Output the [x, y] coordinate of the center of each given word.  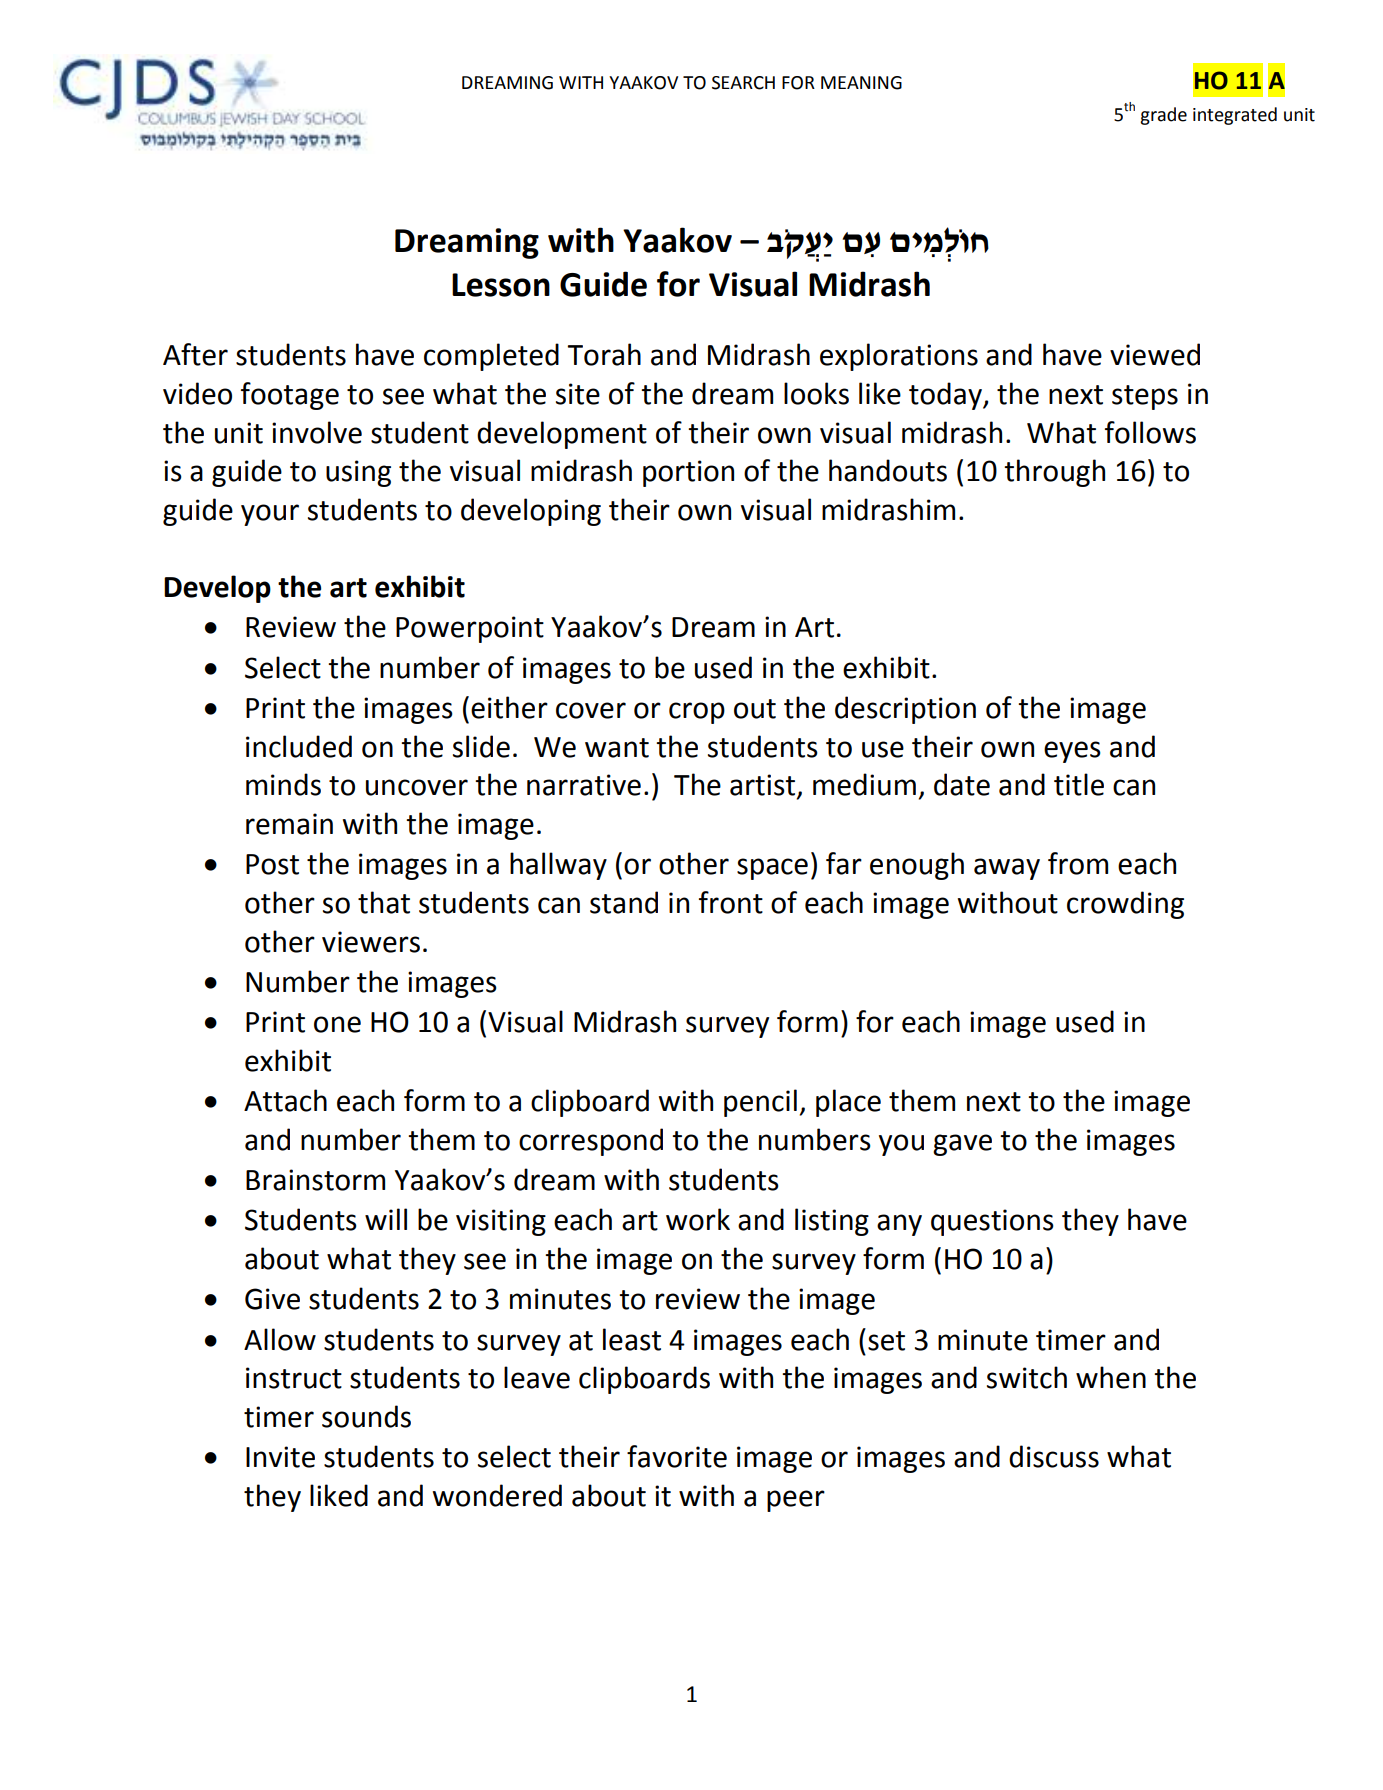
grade [1163, 116]
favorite [677, 1456]
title [1079, 784]
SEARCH [743, 83]
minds [283, 784]
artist [764, 786]
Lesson [501, 285]
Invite [280, 1457]
